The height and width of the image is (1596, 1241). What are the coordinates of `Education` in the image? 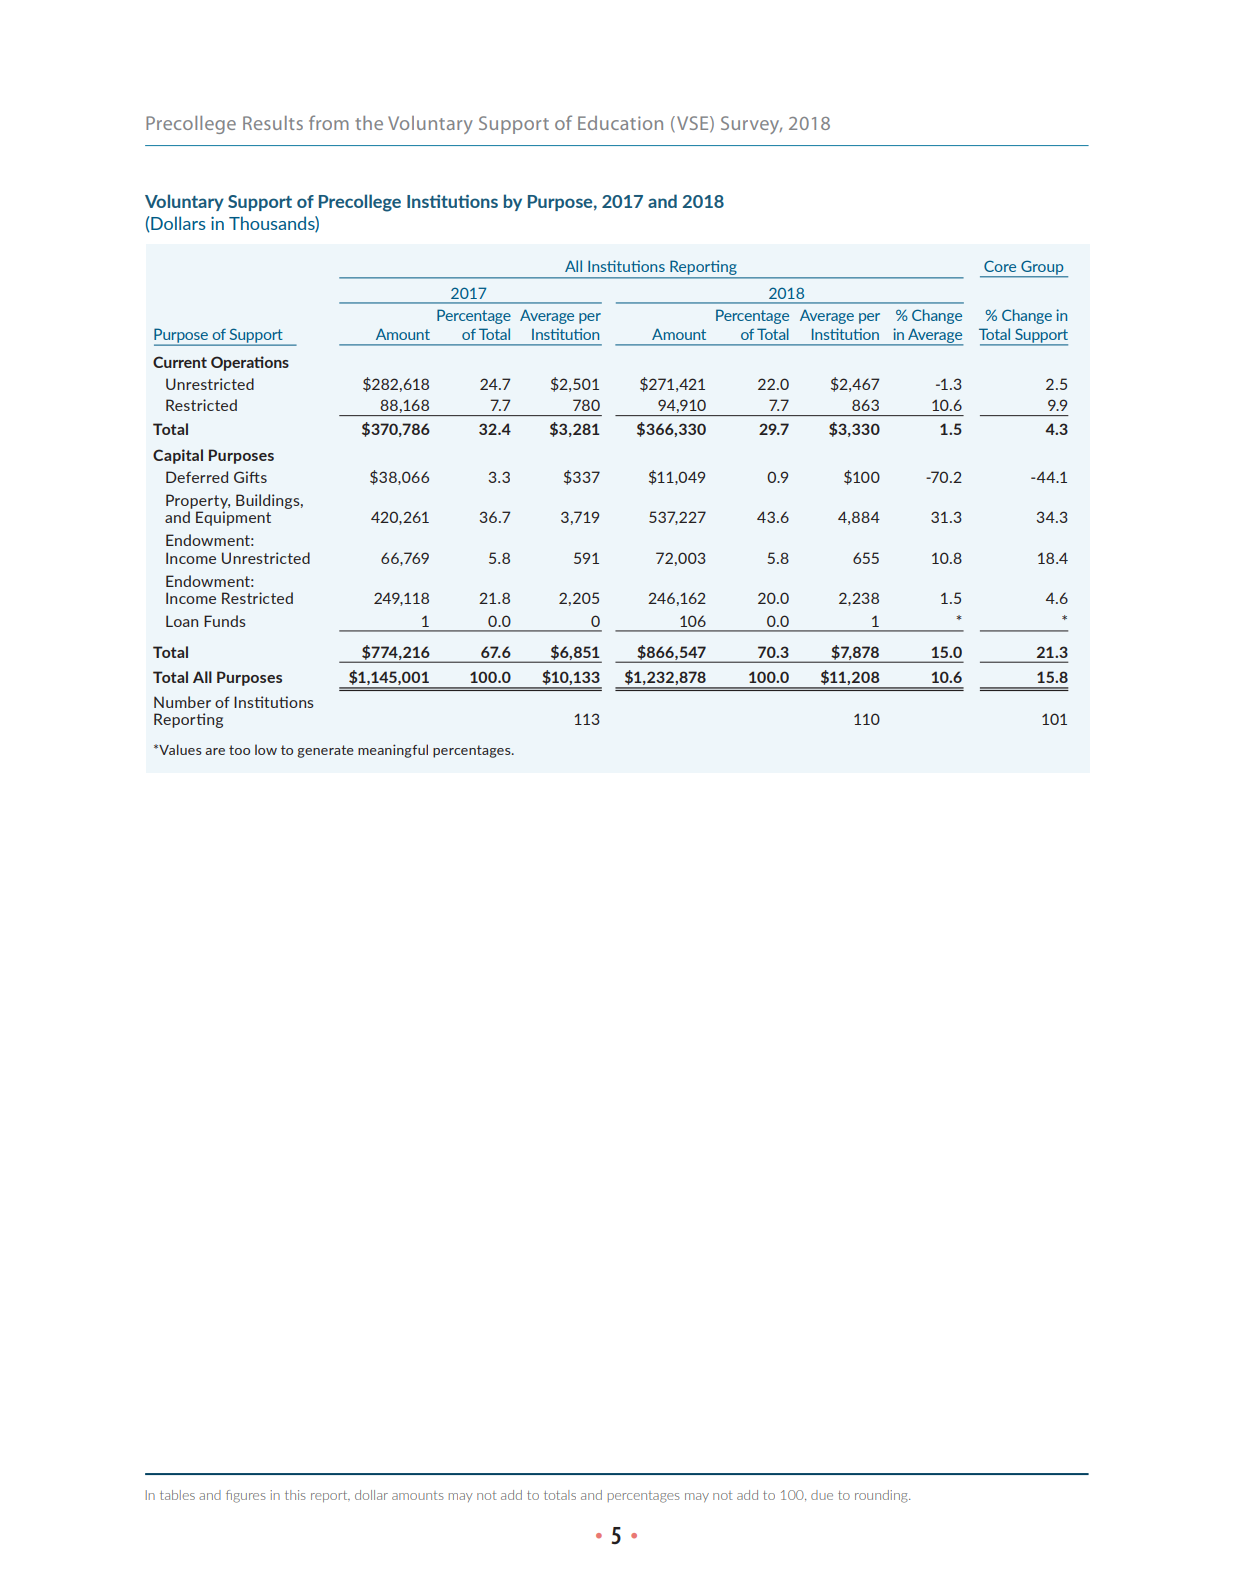 It's located at (620, 123).
